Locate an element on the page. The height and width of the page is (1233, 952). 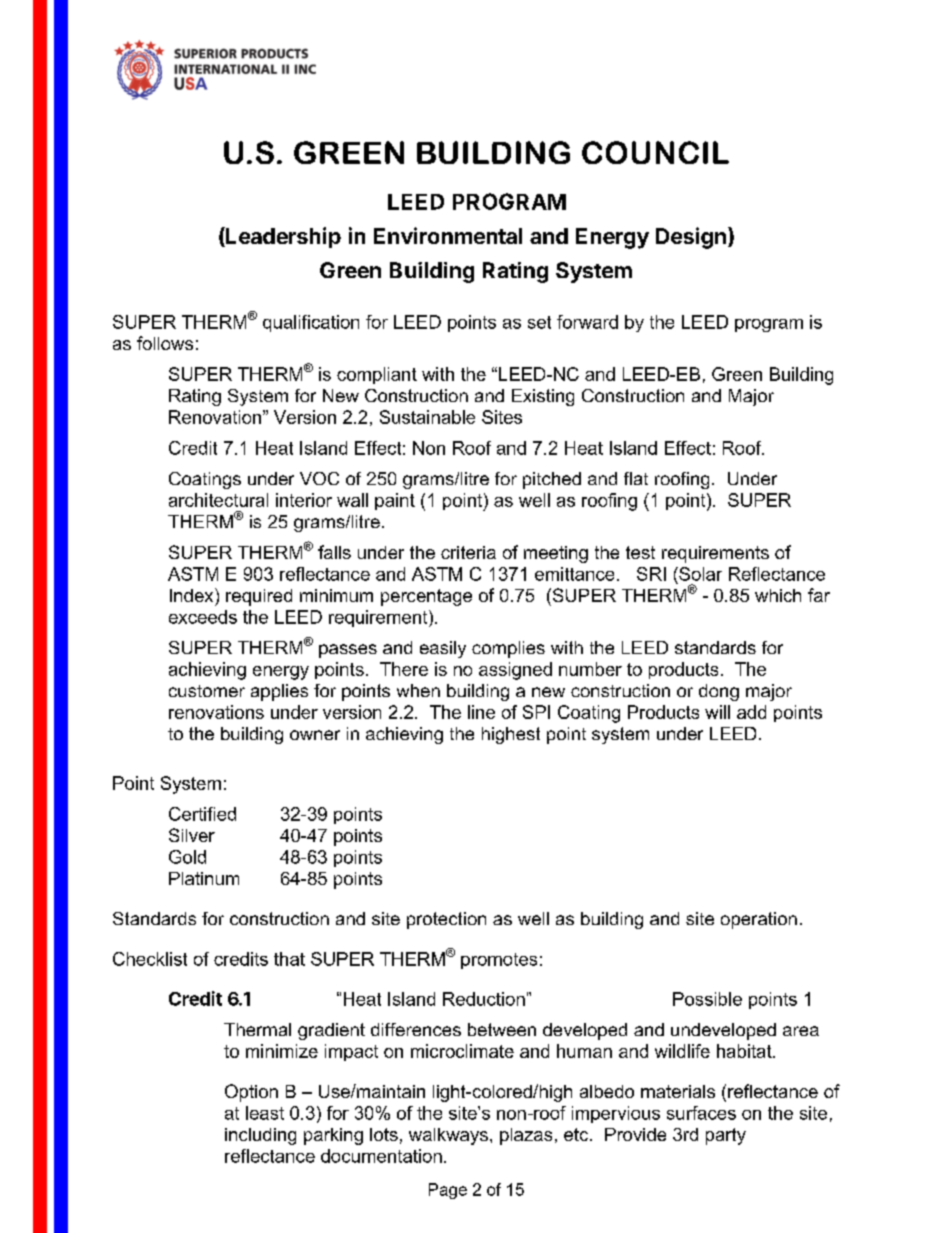
Environmental is located at coordinates (448, 235).
